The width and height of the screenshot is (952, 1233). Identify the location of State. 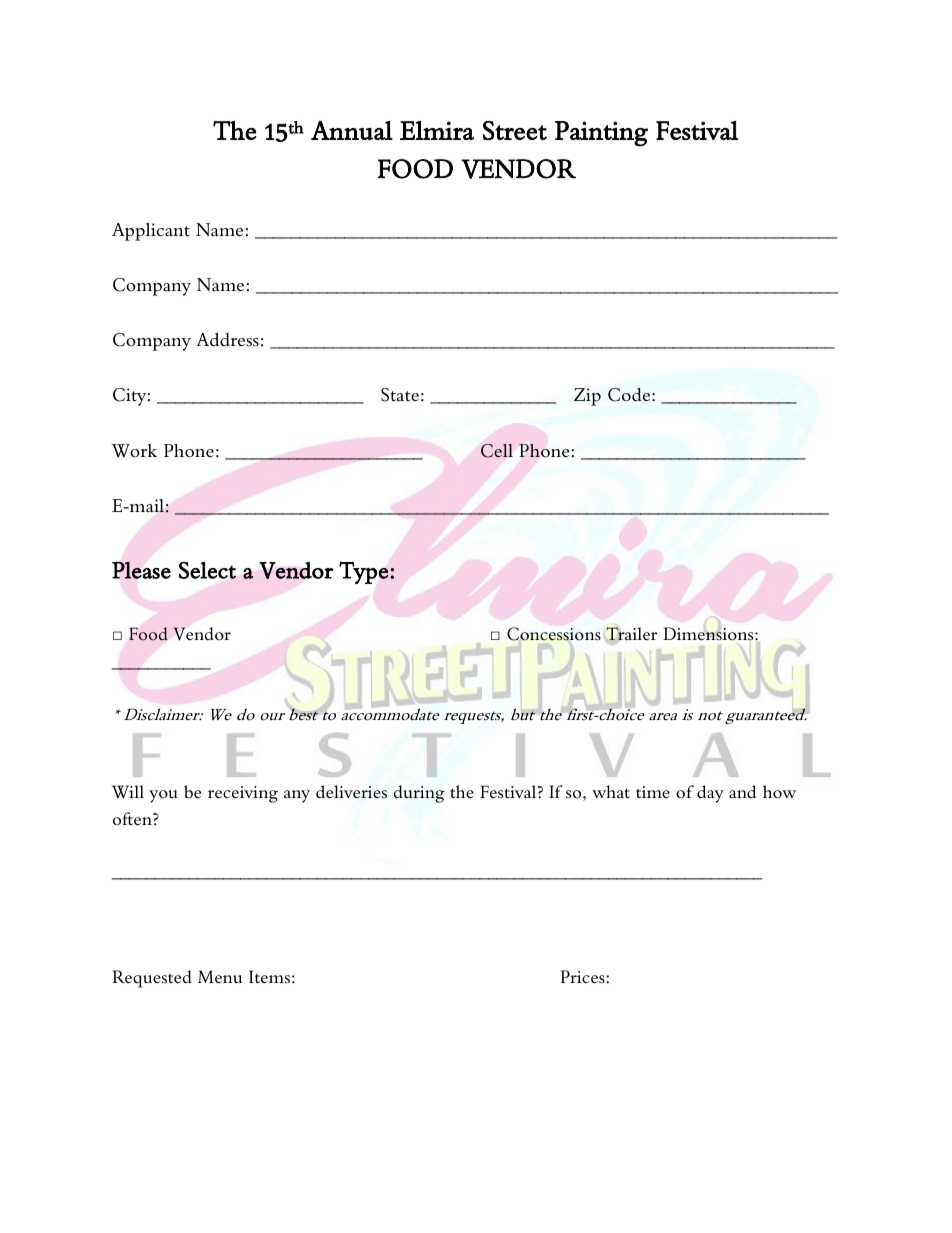
(400, 395).
